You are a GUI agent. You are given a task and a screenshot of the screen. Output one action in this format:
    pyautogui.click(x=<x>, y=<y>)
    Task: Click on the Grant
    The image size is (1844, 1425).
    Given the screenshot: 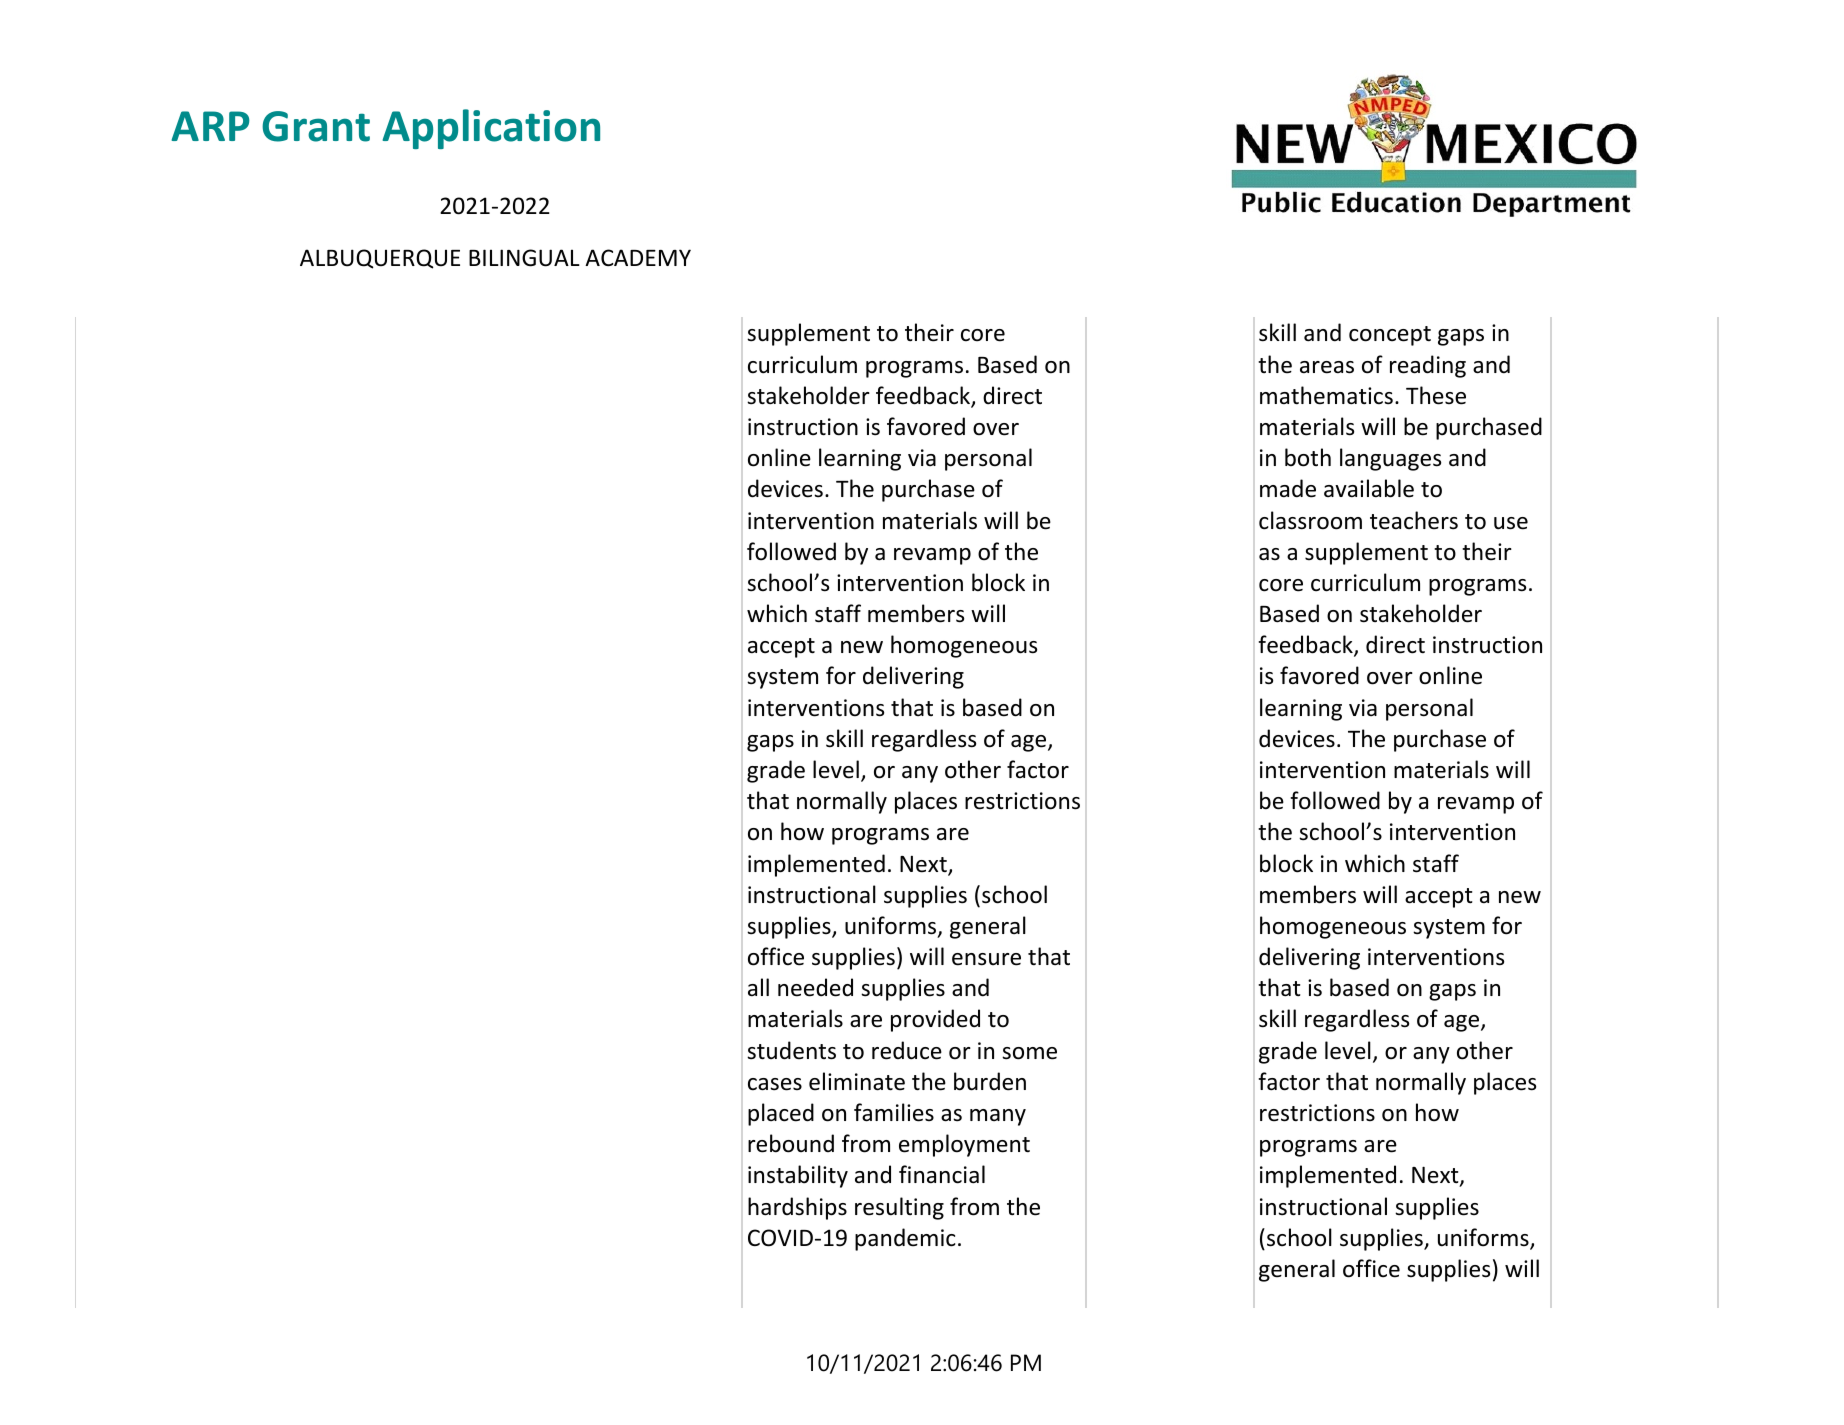 What is the action you would take?
    pyautogui.click(x=316, y=126)
